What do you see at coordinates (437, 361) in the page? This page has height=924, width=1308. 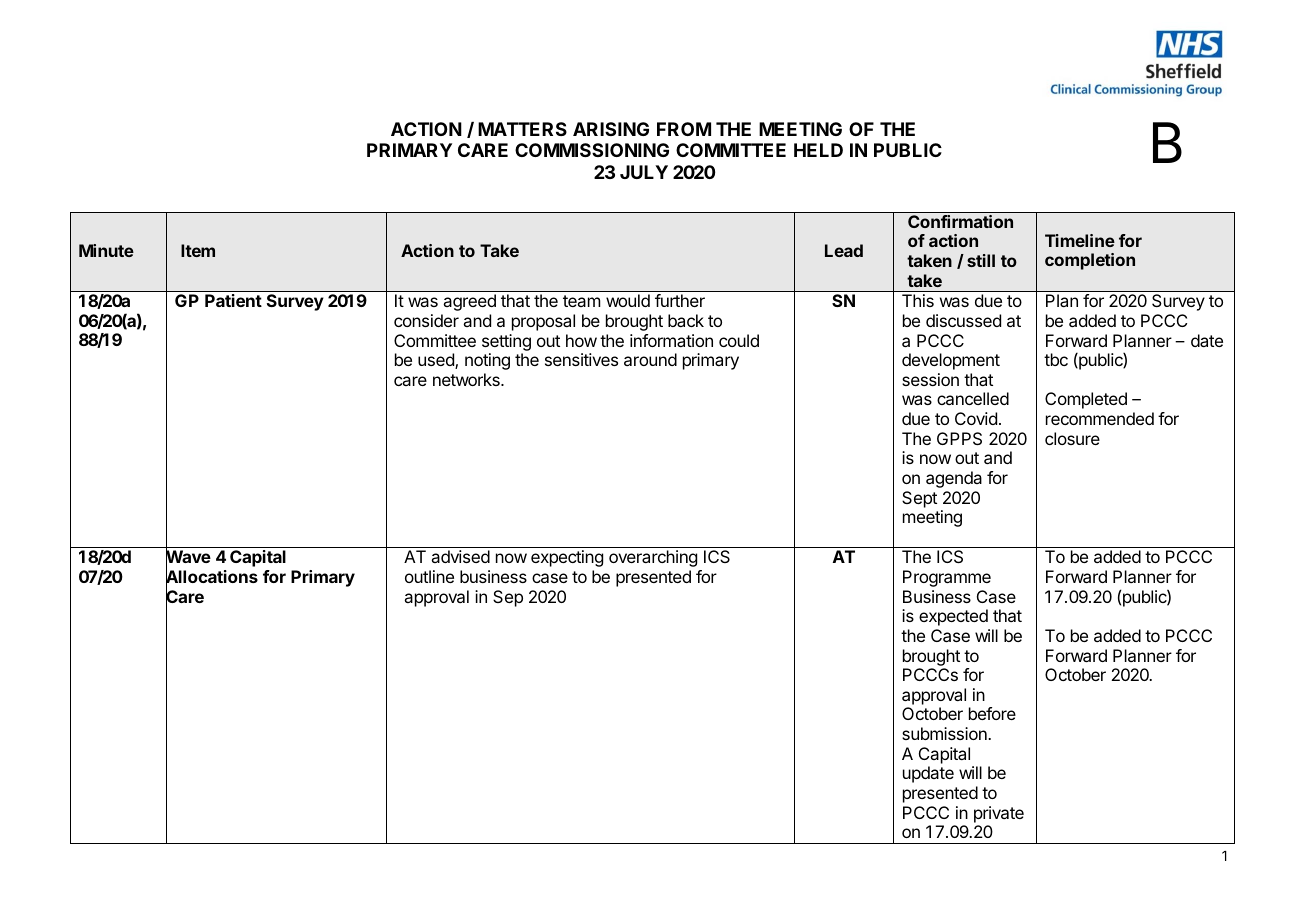 I see `used` at bounding box center [437, 361].
